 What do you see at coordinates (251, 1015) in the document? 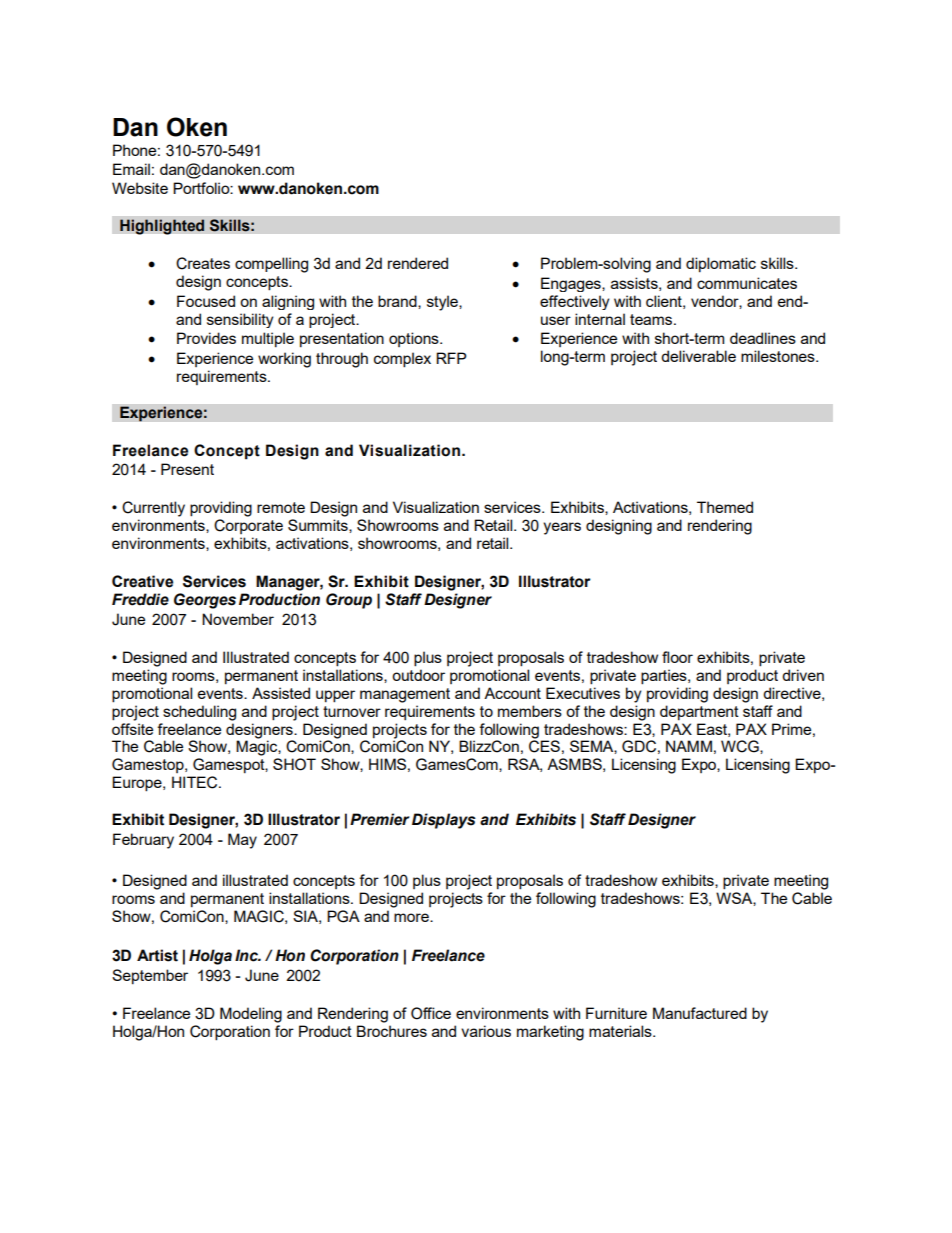
I see `Modeling` at bounding box center [251, 1015].
